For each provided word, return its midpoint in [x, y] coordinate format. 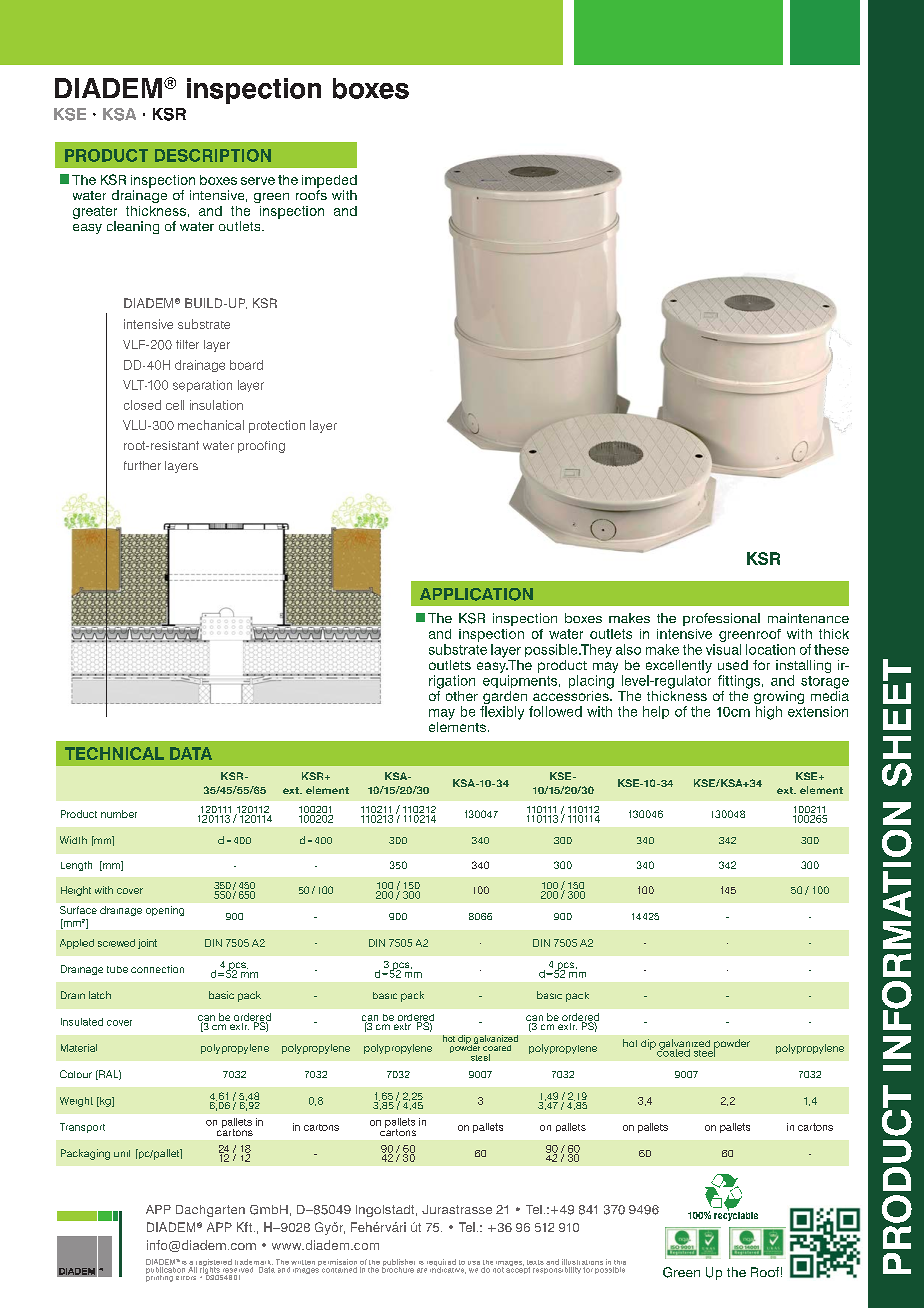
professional [721, 619]
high [769, 713]
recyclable [736, 1215]
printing [160, 1277]
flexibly [502, 713]
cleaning [133, 227]
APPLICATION [476, 594]
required [441, 1264]
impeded [329, 181]
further [142, 465]
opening [165, 911]
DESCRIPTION [213, 155]
